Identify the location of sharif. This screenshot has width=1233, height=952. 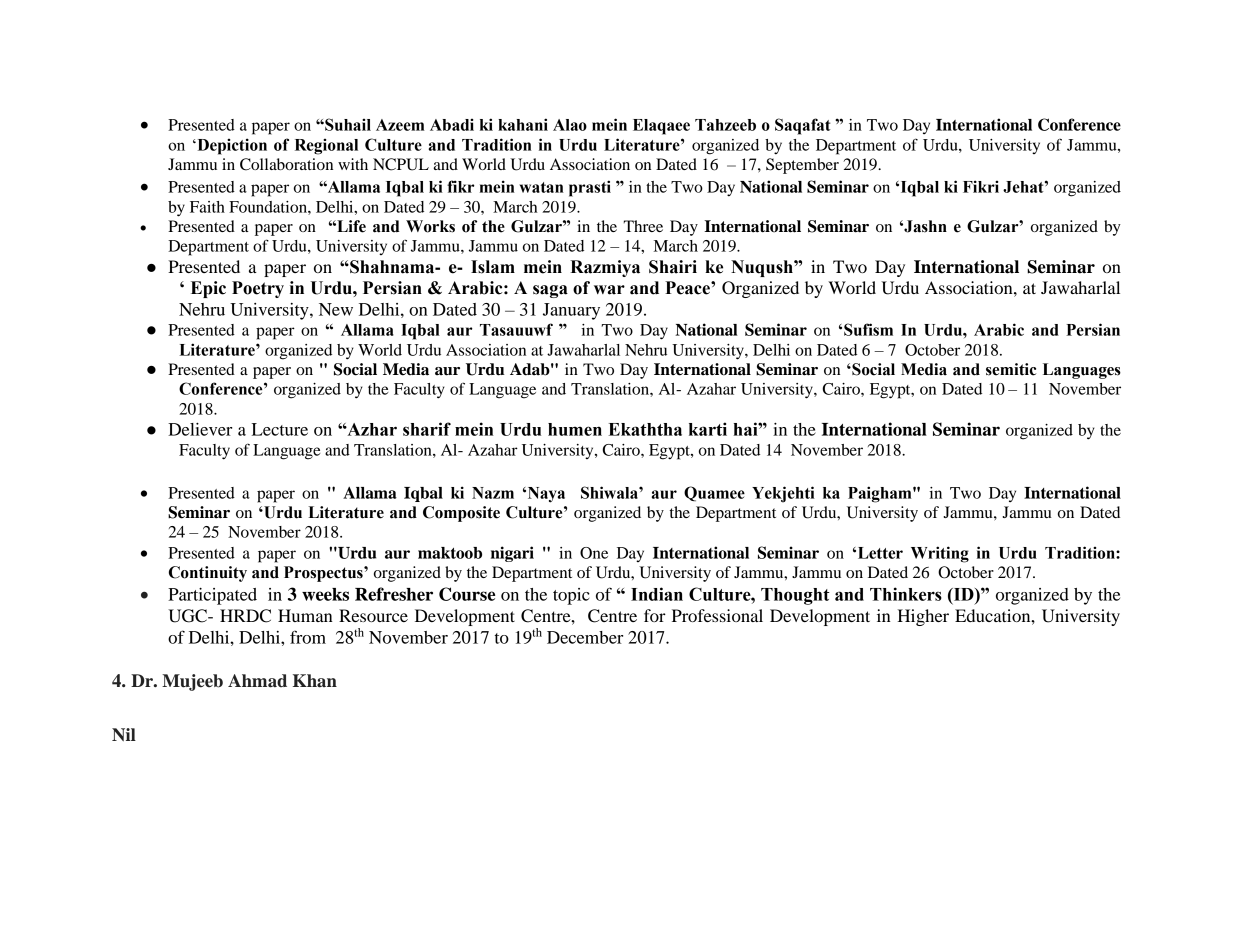
(427, 429).
